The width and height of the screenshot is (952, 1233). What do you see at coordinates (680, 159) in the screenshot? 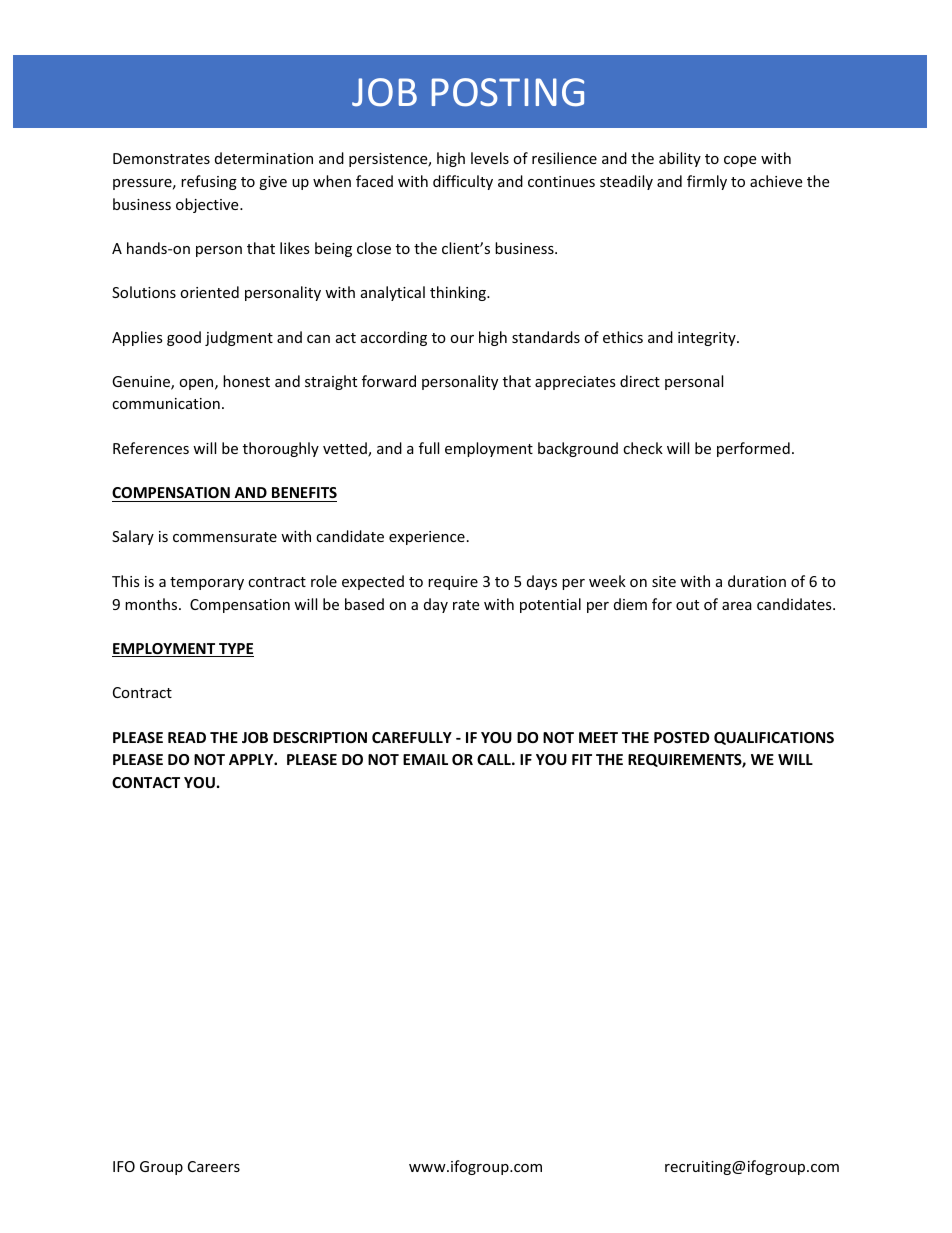
I see `ability` at bounding box center [680, 159].
